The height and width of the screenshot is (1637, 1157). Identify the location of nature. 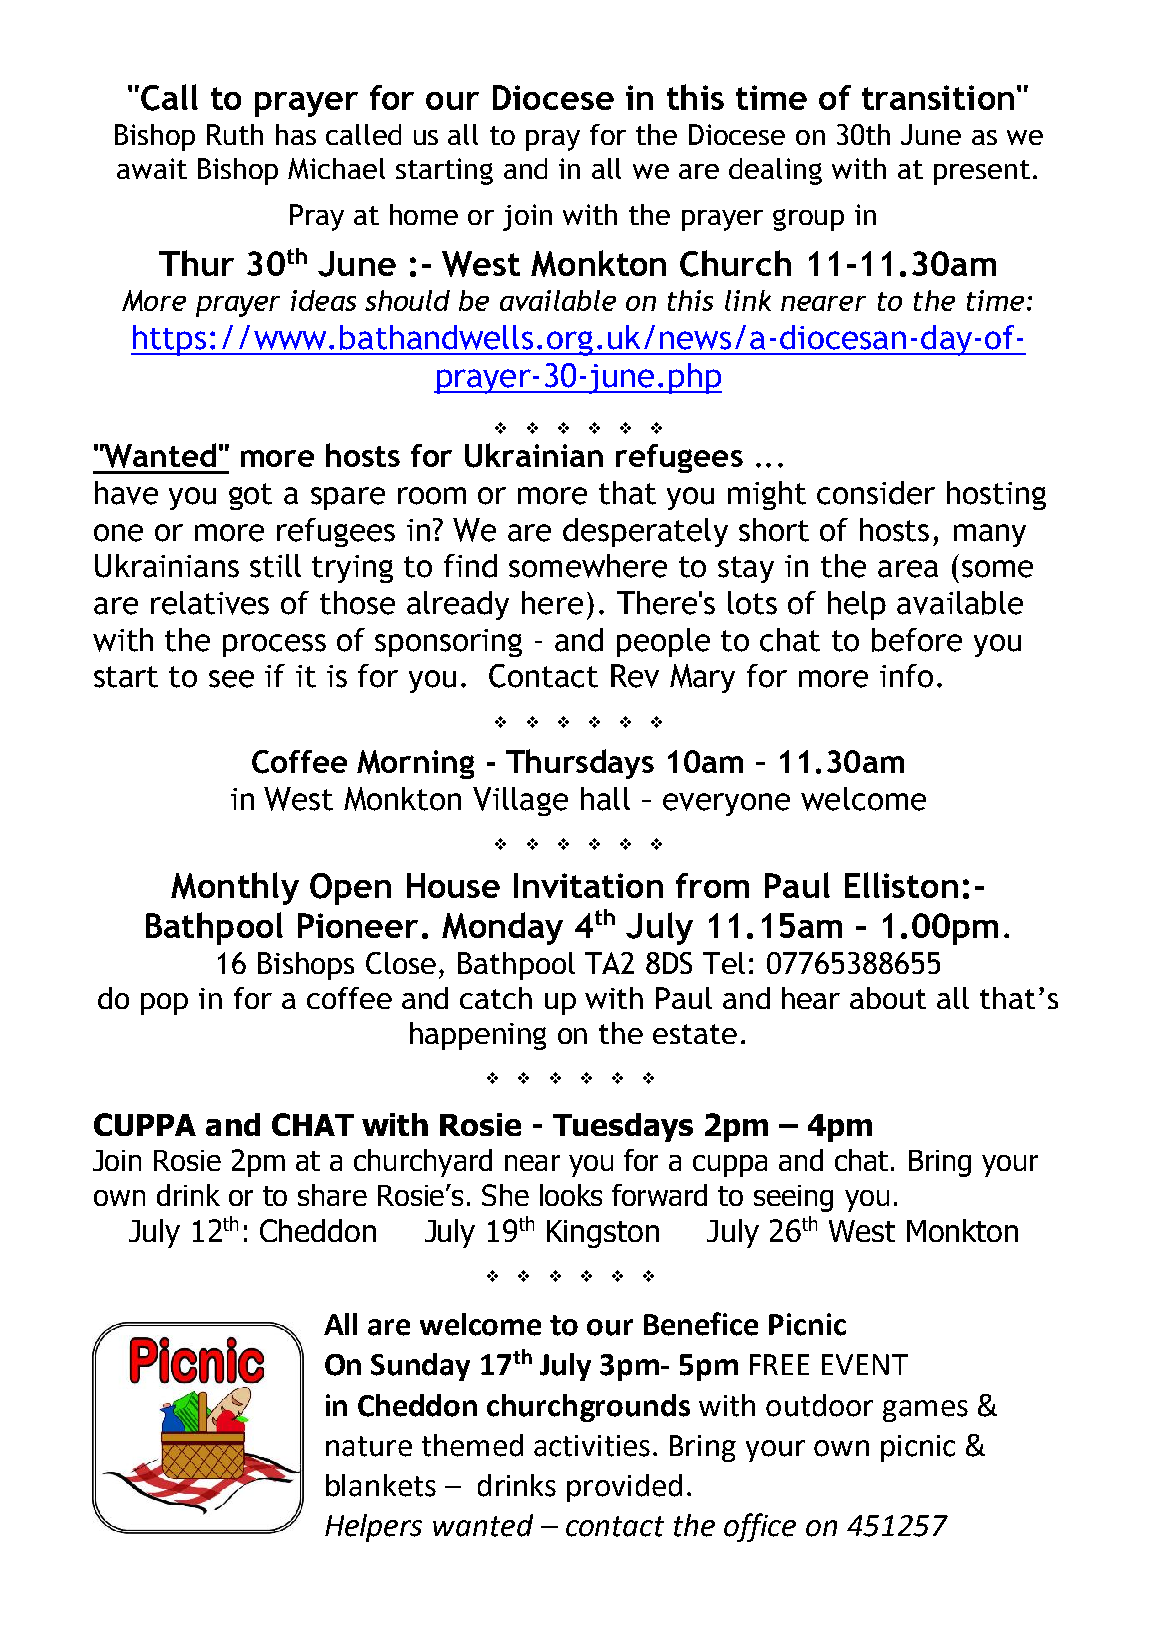
(369, 1446).
